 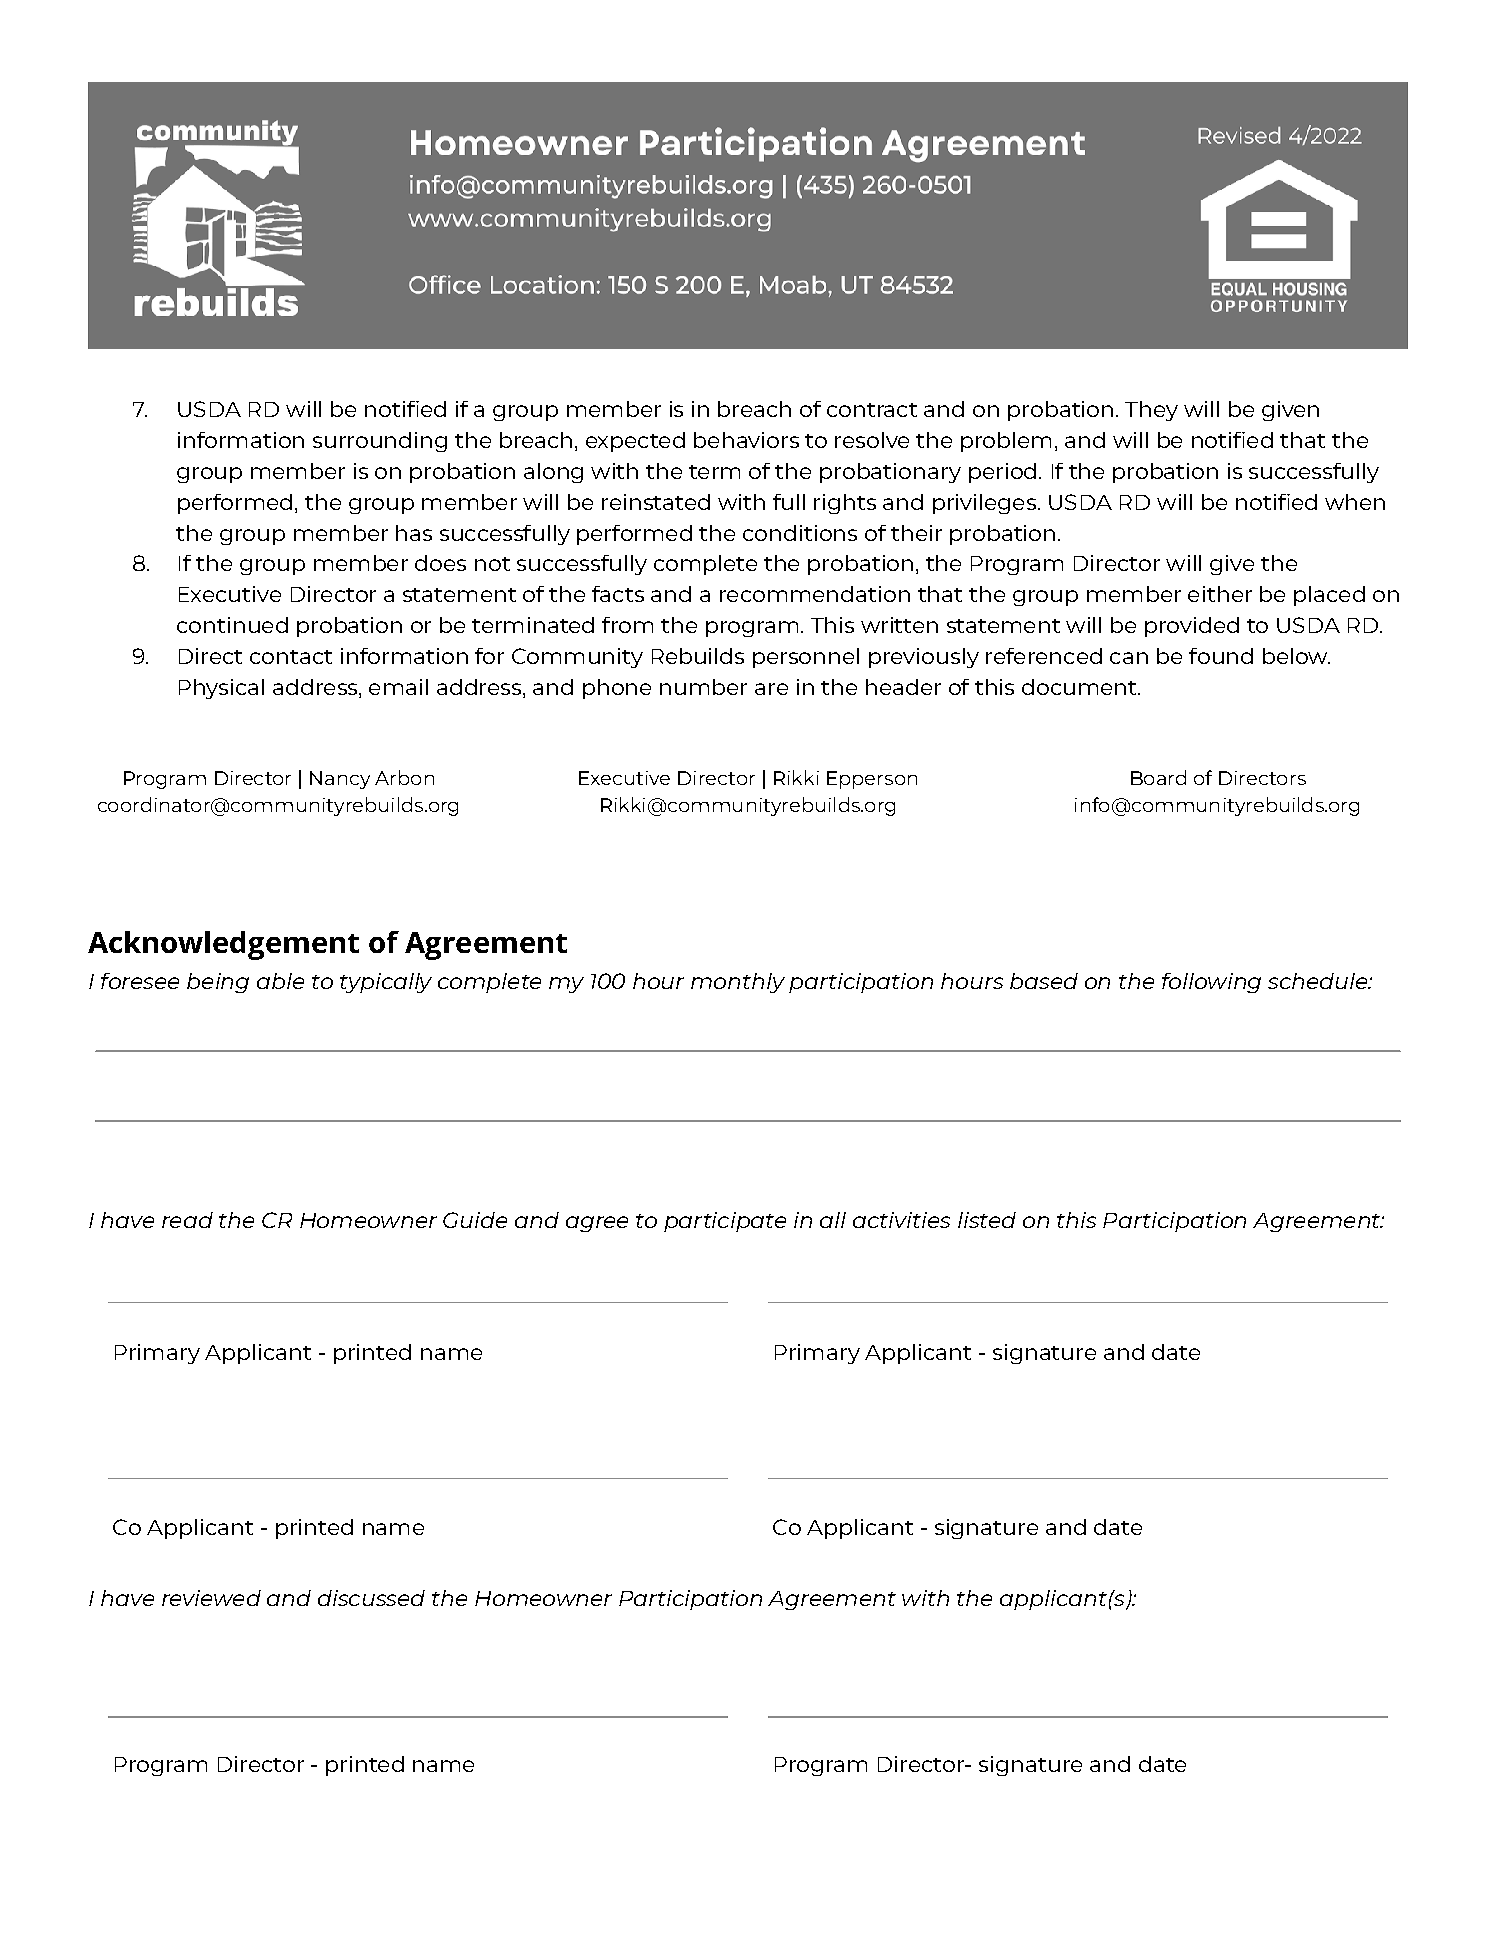 What do you see at coordinates (746, 440) in the image?
I see `behaviors` at bounding box center [746, 440].
